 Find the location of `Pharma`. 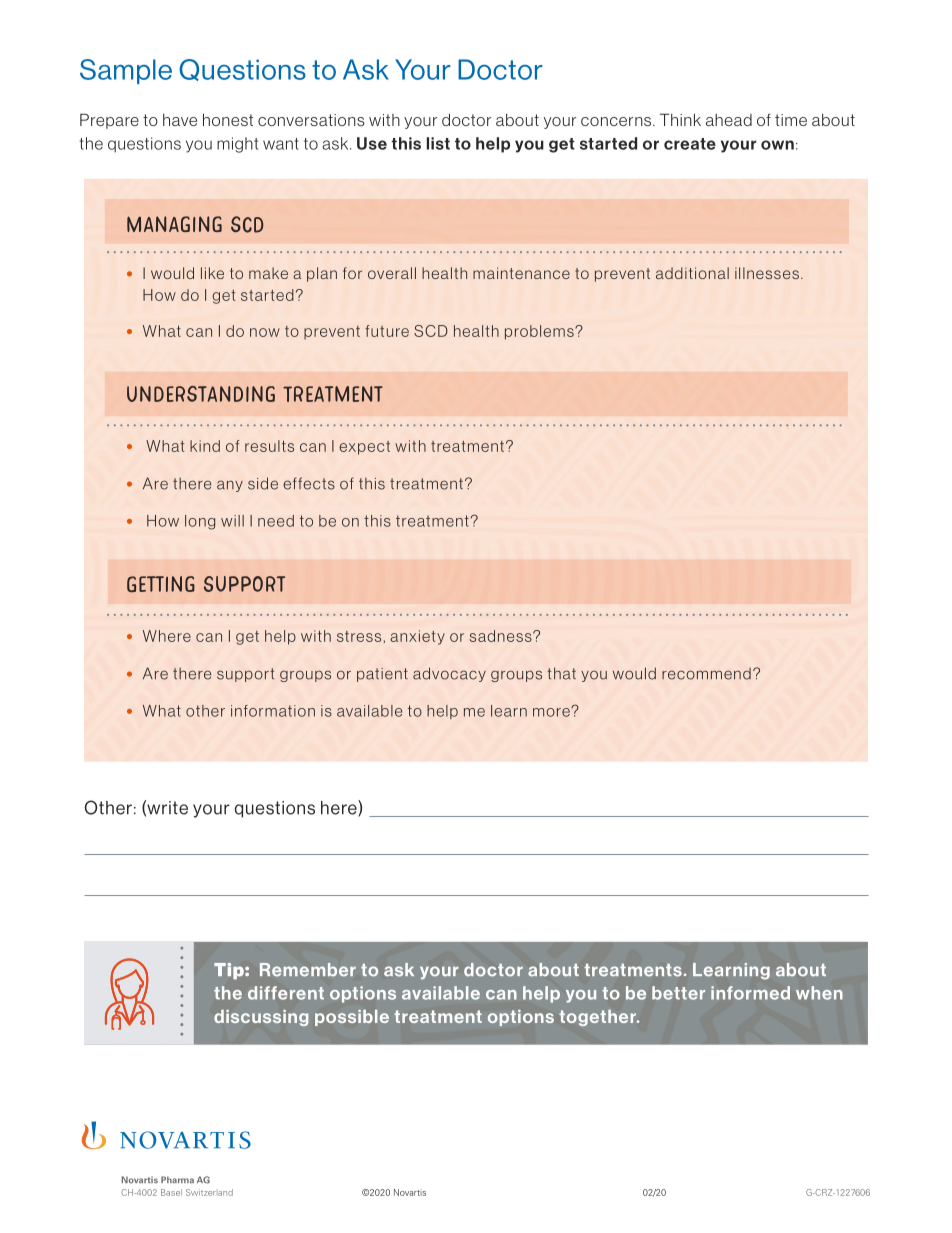

Pharma is located at coordinates (177, 1179).
